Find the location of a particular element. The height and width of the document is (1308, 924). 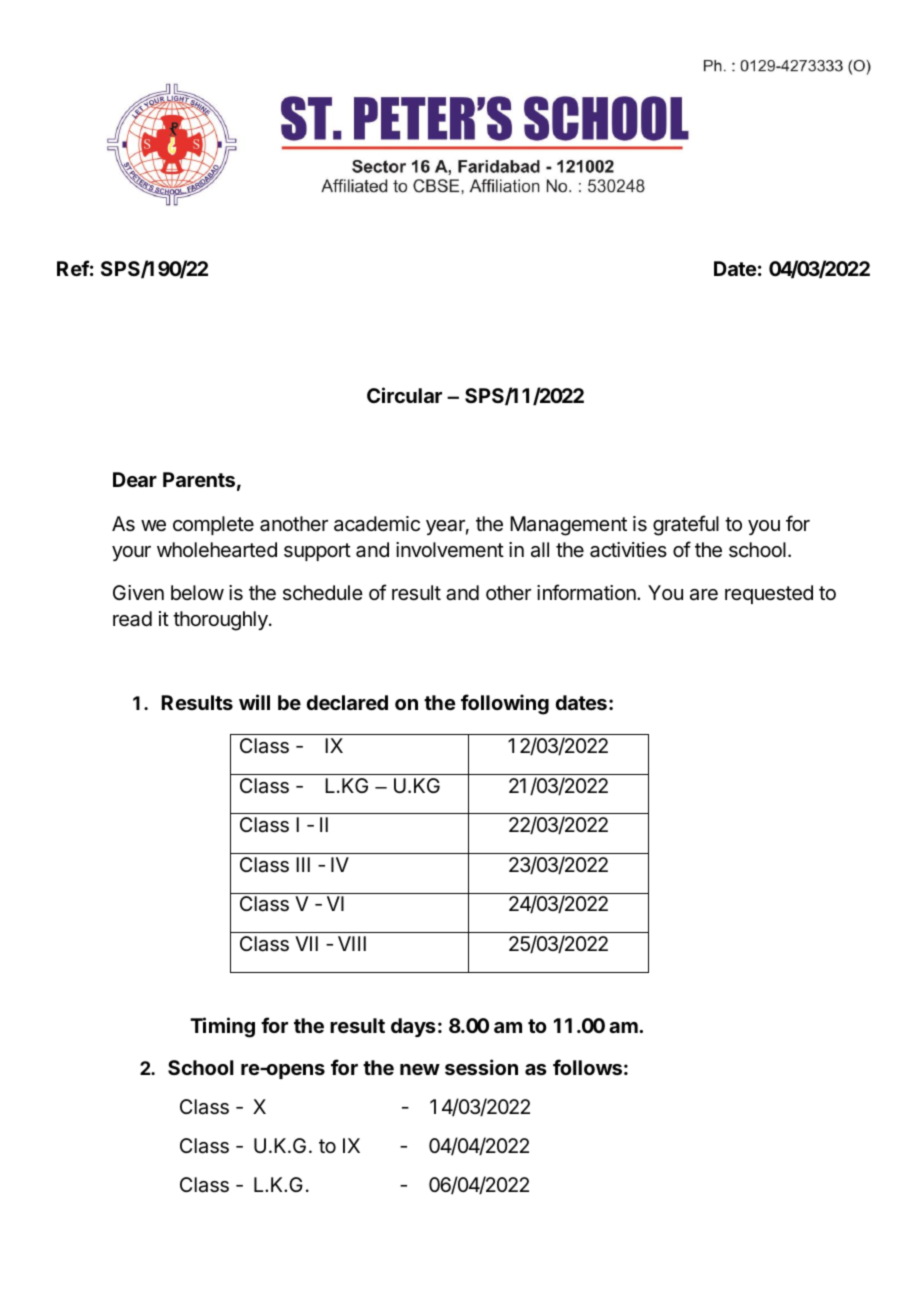

declared is located at coordinates (347, 702).
